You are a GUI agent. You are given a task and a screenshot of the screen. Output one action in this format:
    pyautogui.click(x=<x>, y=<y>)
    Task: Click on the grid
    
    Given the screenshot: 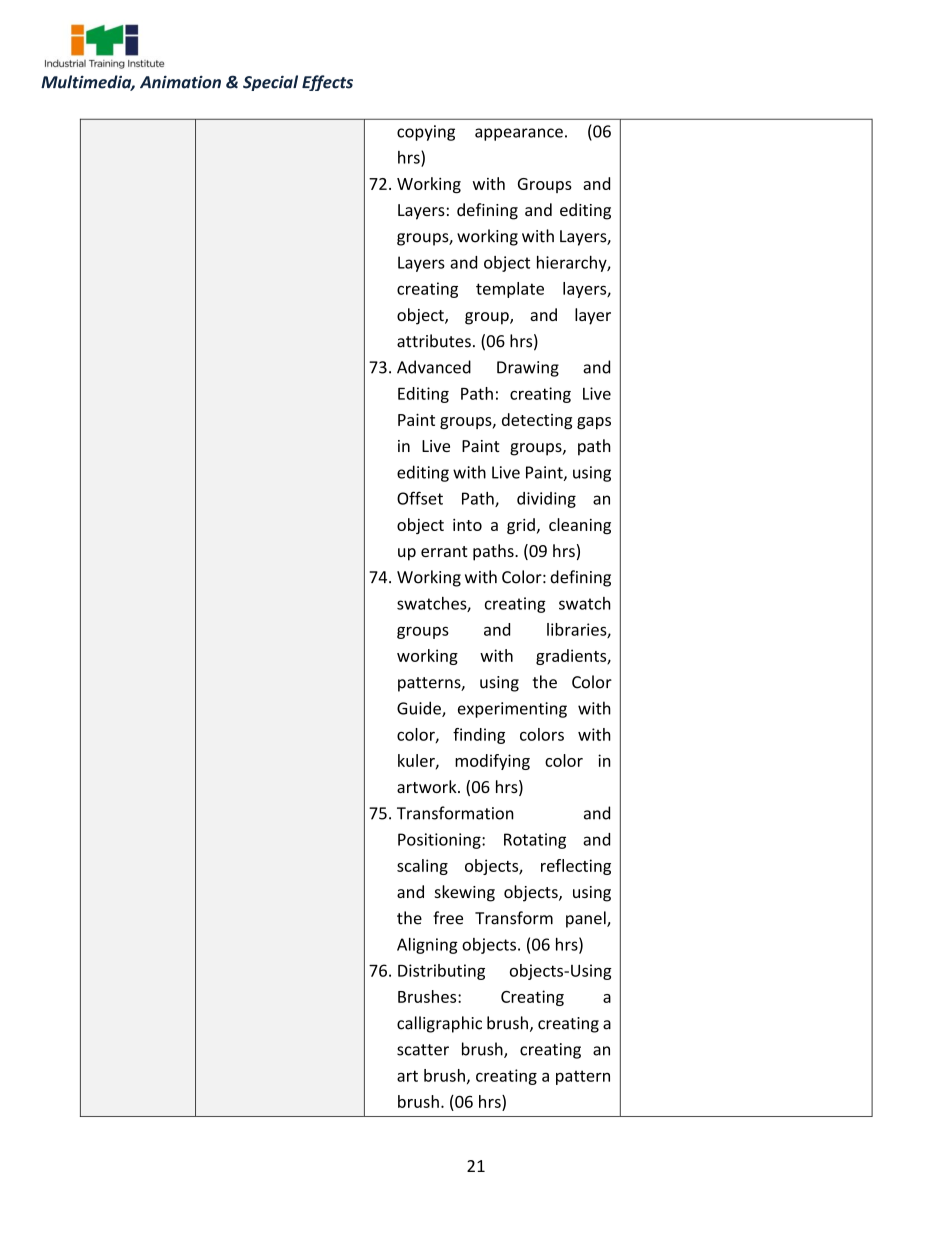 What is the action you would take?
    pyautogui.click(x=521, y=526)
